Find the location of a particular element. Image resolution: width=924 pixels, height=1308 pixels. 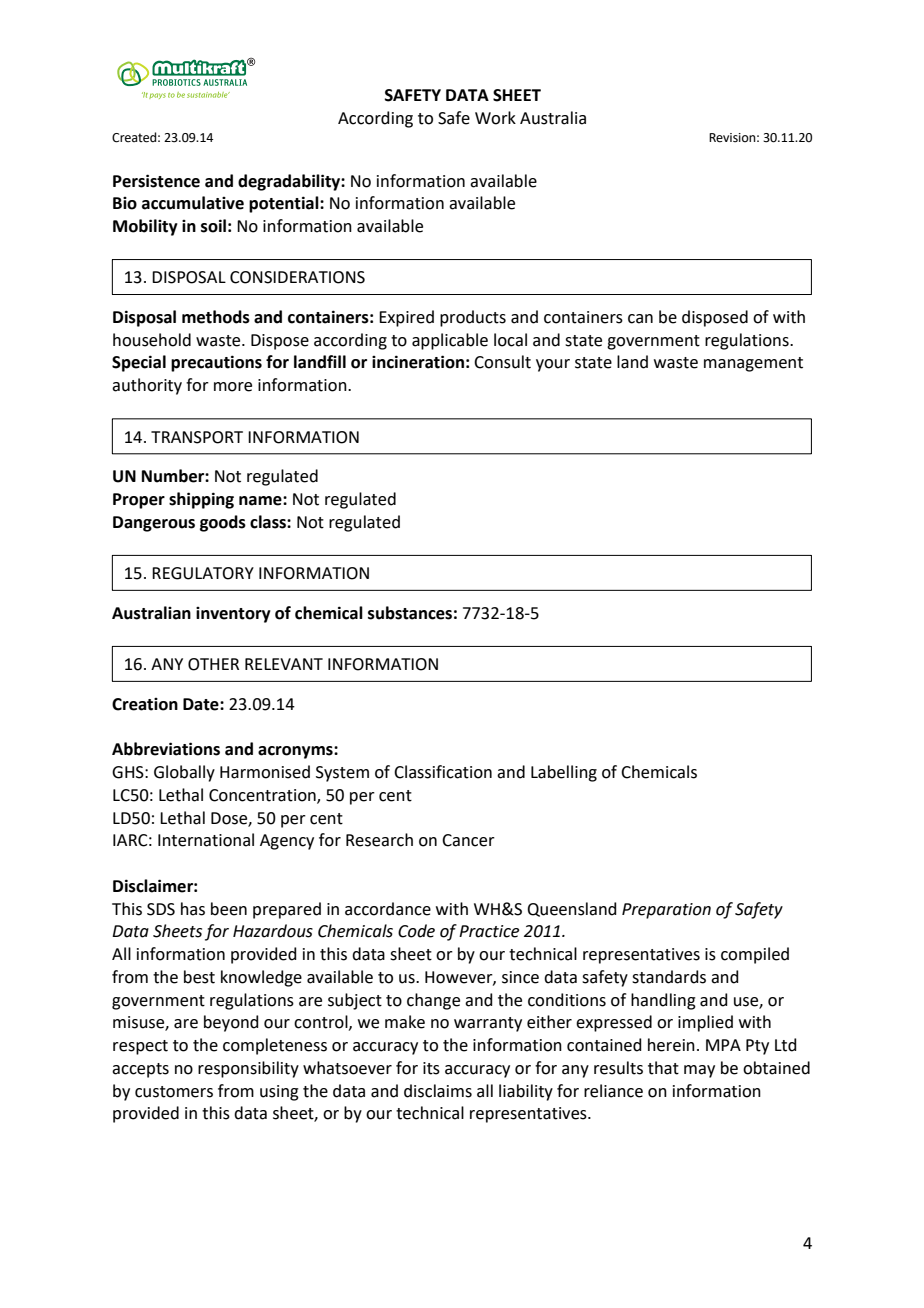

your is located at coordinates (553, 365).
